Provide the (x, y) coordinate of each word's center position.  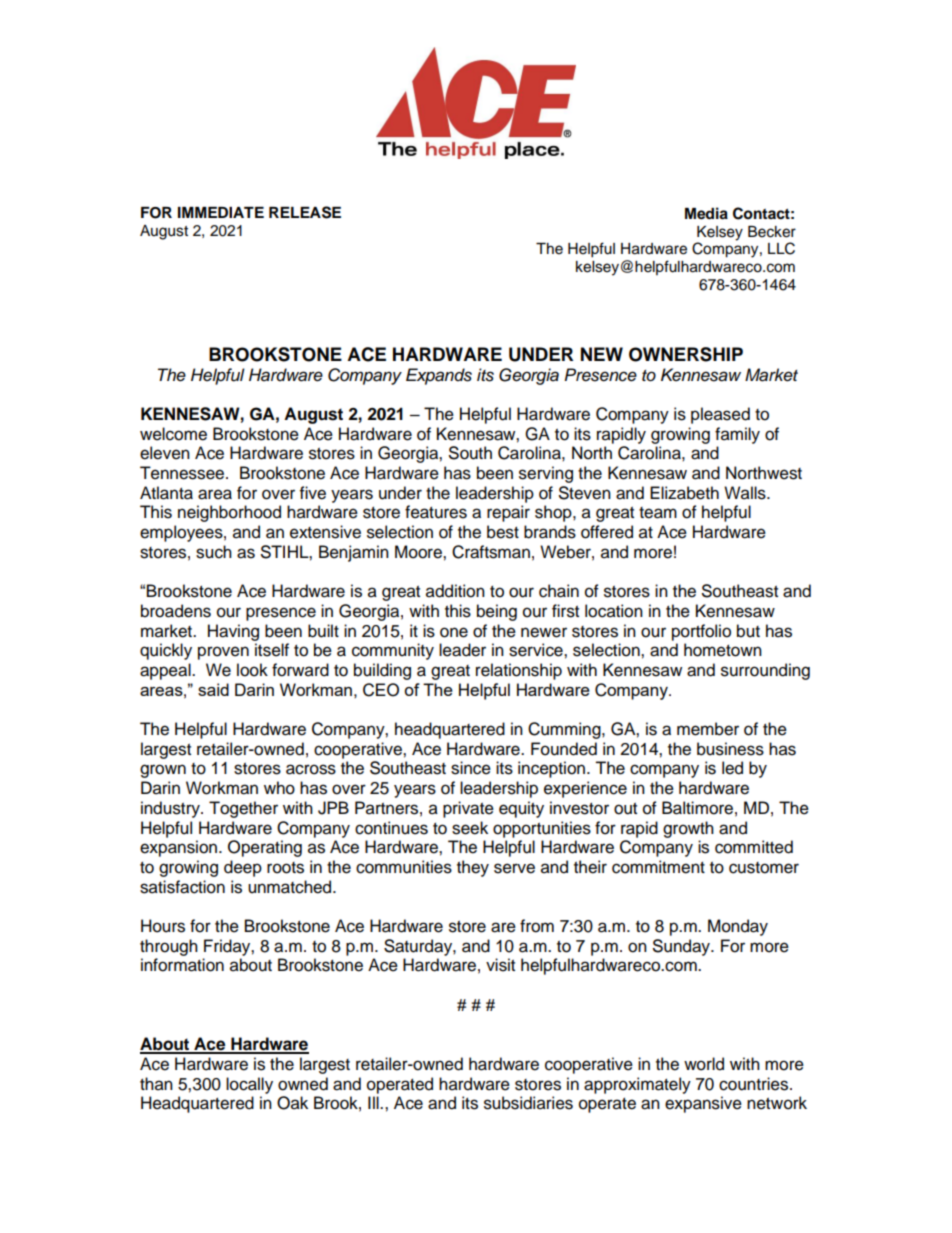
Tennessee (183, 473)
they (473, 868)
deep (243, 868)
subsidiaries (528, 1103)
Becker (772, 232)
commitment (658, 867)
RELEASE (305, 212)
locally (249, 1085)
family (737, 435)
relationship (519, 671)
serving (546, 474)
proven (223, 653)
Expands (439, 376)
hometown (723, 650)
